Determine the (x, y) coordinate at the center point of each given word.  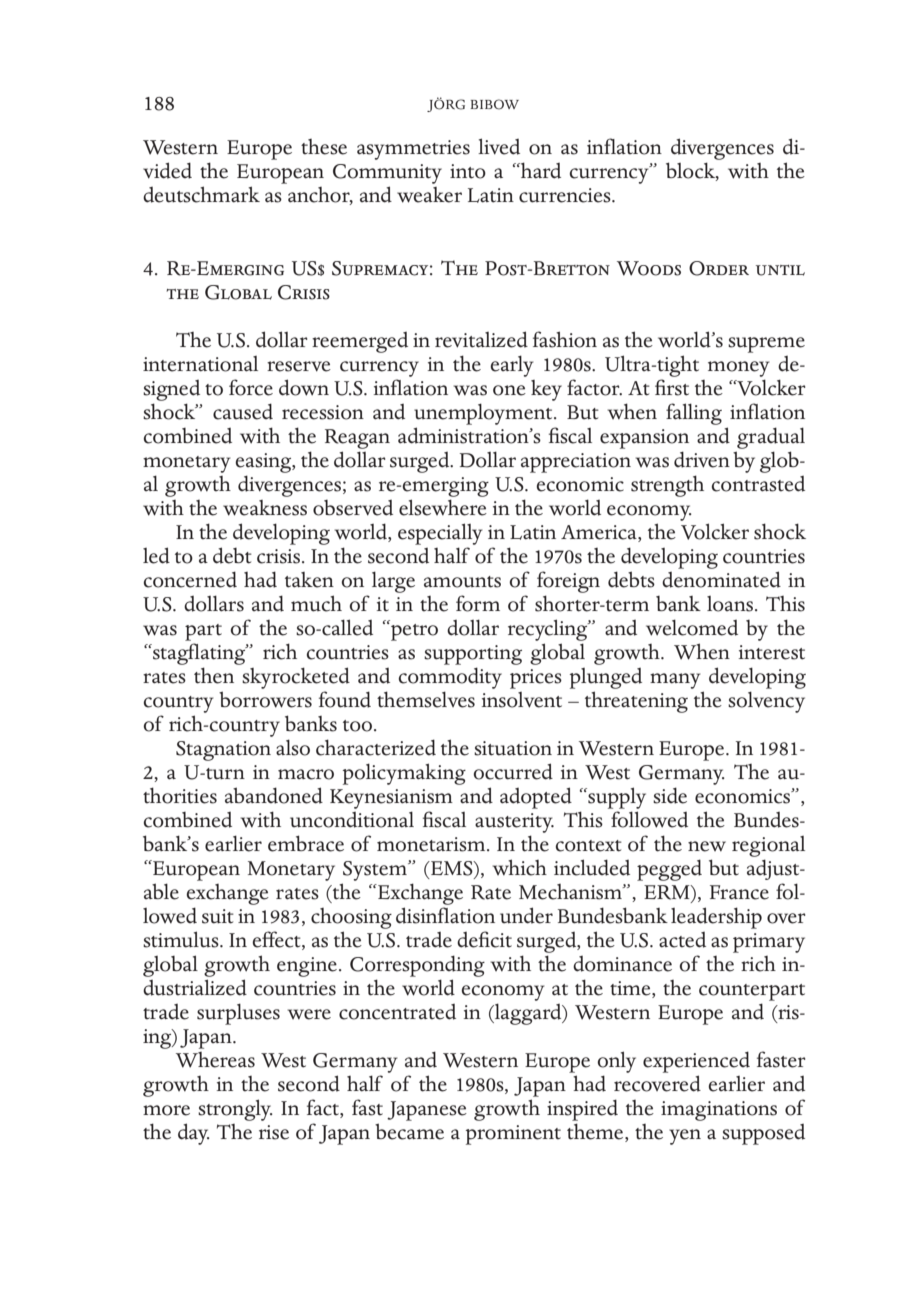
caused (243, 411)
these (324, 147)
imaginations (719, 1111)
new (707, 846)
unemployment (484, 414)
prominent (513, 1135)
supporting (473, 655)
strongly (235, 1110)
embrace (306, 843)
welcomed (692, 627)
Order (719, 268)
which (520, 867)
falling (694, 414)
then (214, 675)
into (468, 171)
